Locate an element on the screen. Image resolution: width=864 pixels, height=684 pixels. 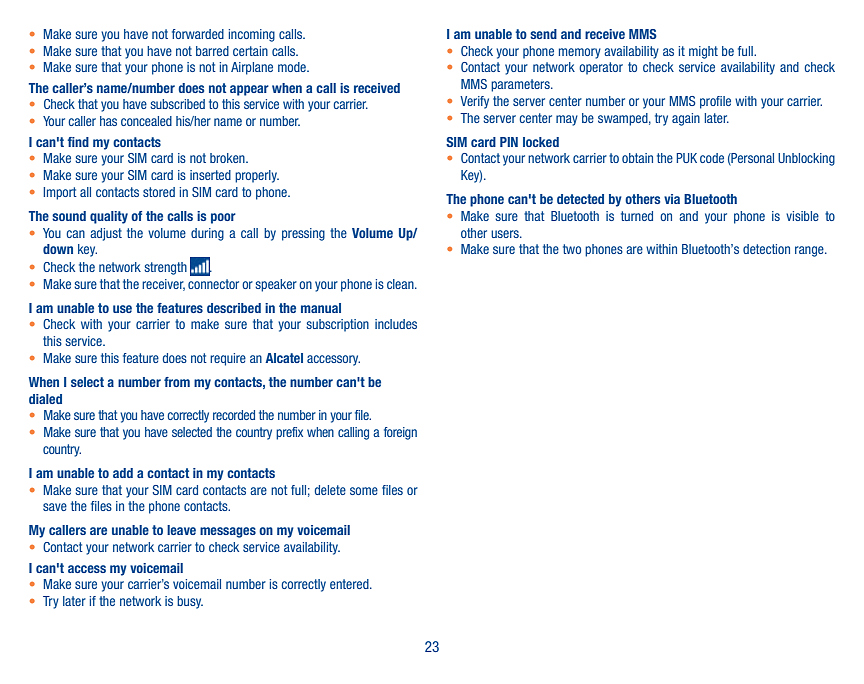
some is located at coordinates (364, 491).
